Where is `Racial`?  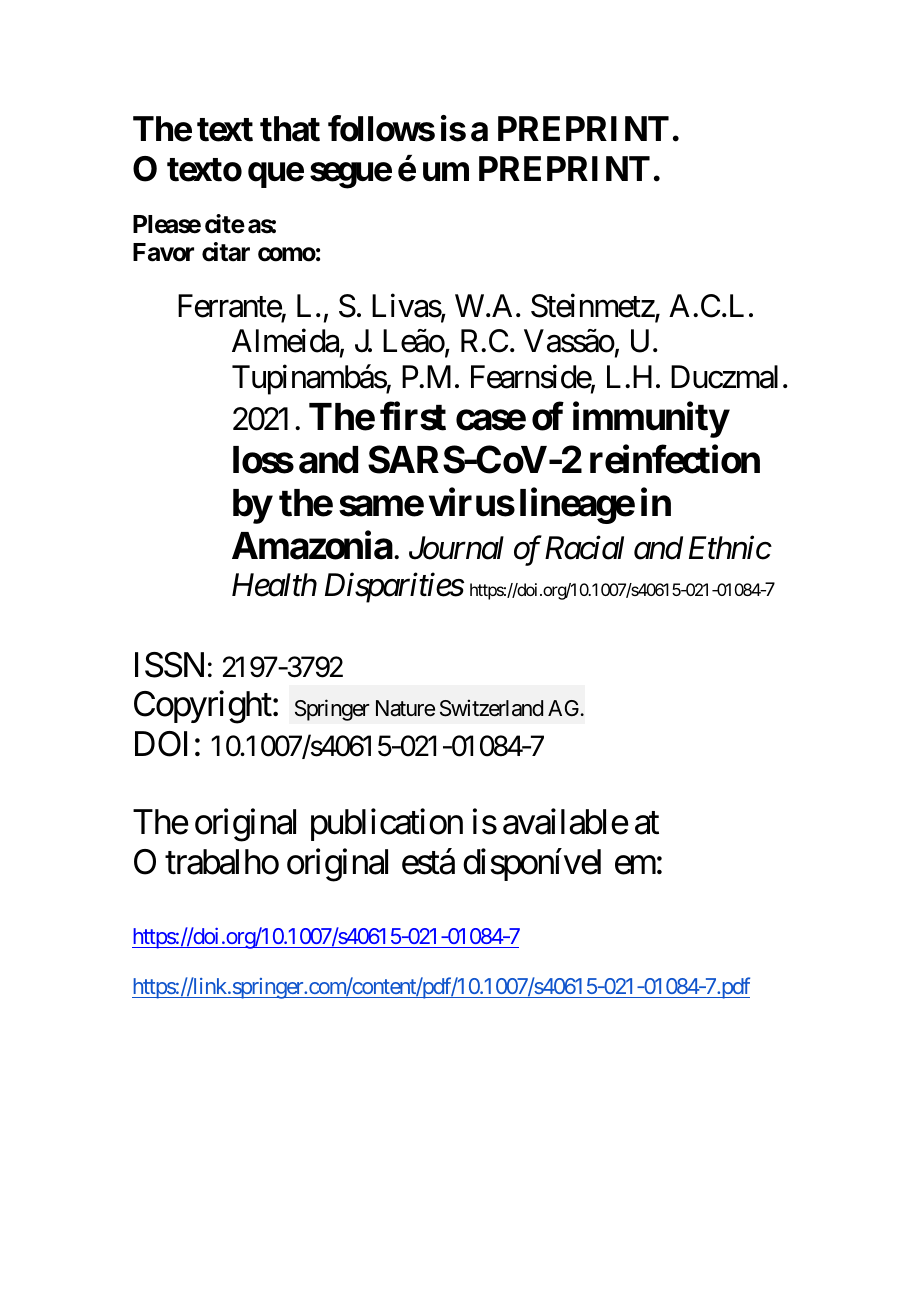
Racial is located at coordinates (584, 548).
